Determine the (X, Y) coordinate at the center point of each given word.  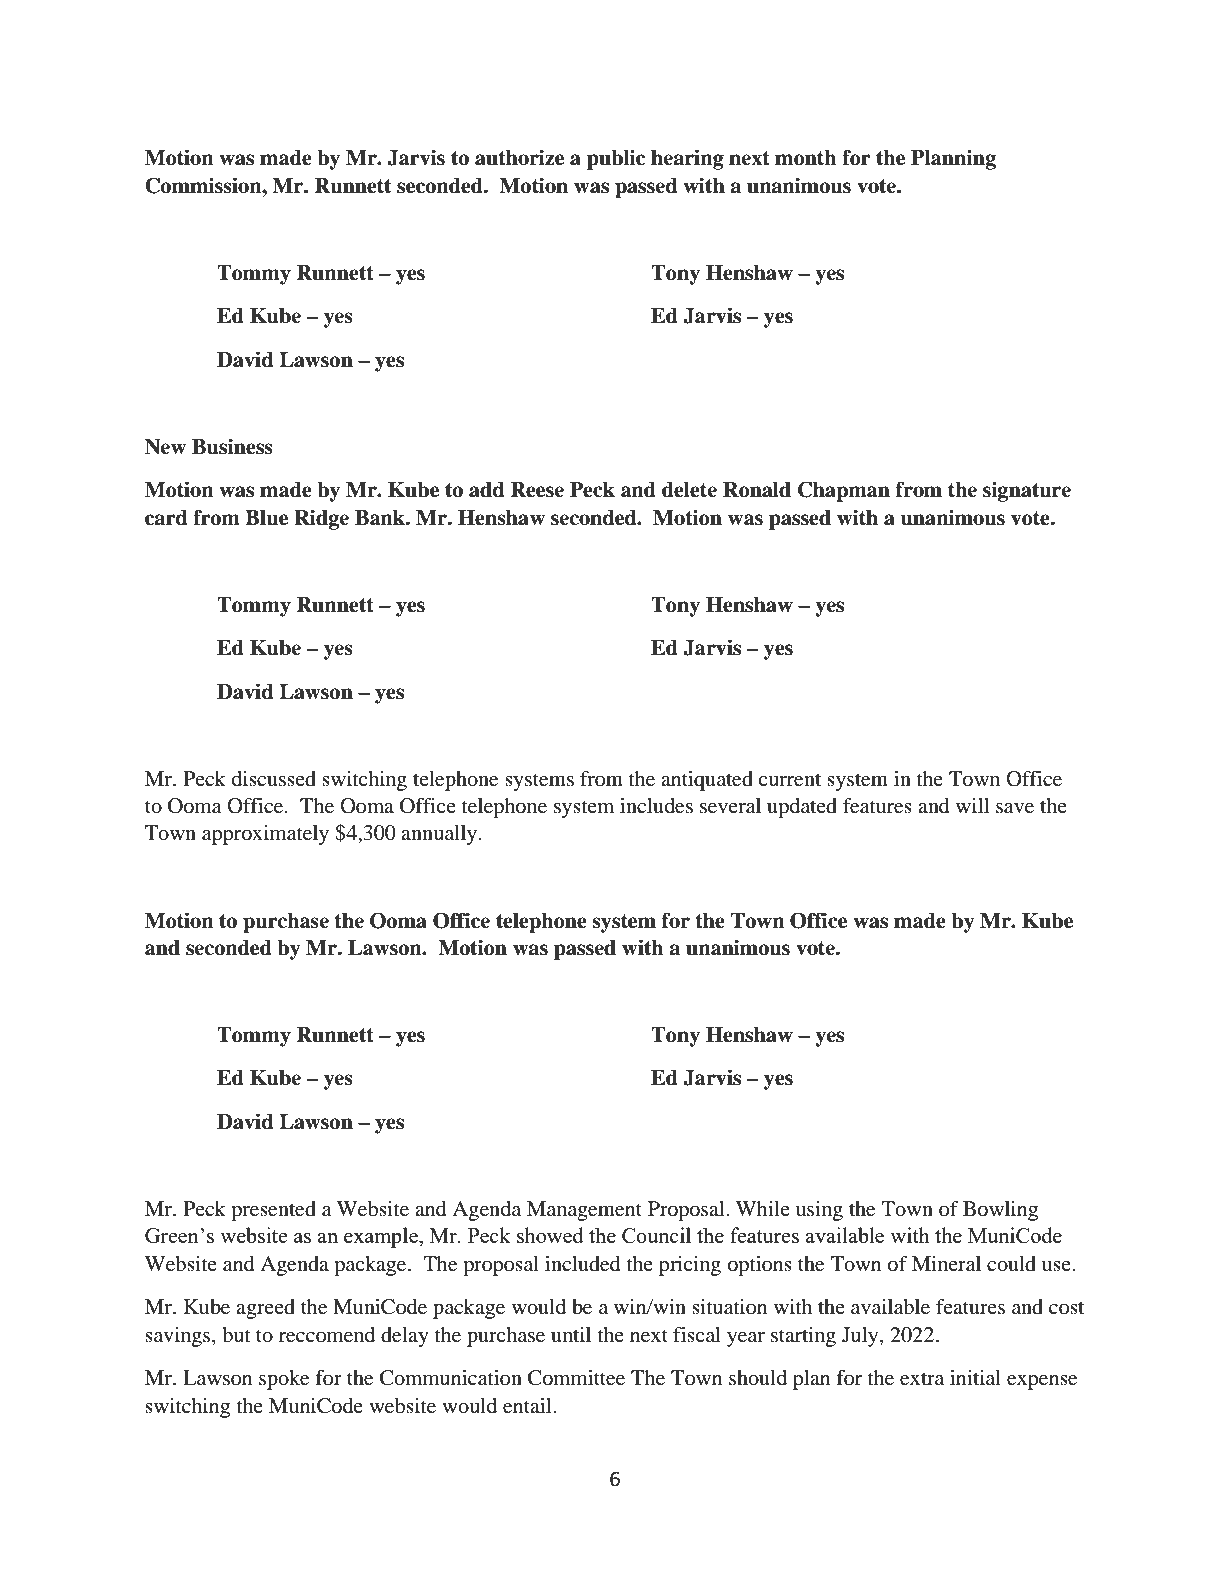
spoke (284, 1380)
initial (975, 1377)
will (972, 805)
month (806, 158)
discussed (274, 779)
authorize (519, 157)
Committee (576, 1378)
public (616, 159)
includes (656, 806)
